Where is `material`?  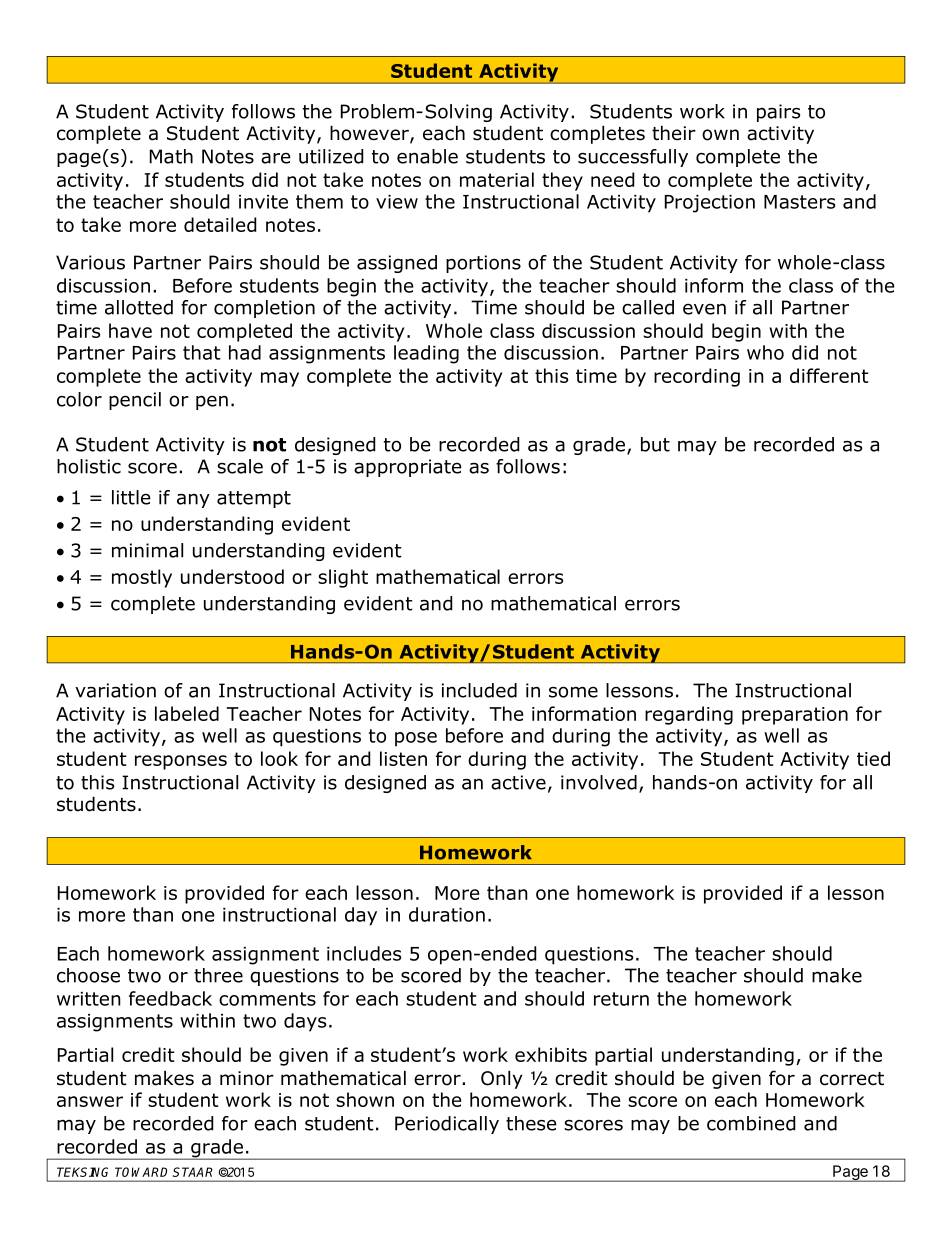
material is located at coordinates (497, 179).
